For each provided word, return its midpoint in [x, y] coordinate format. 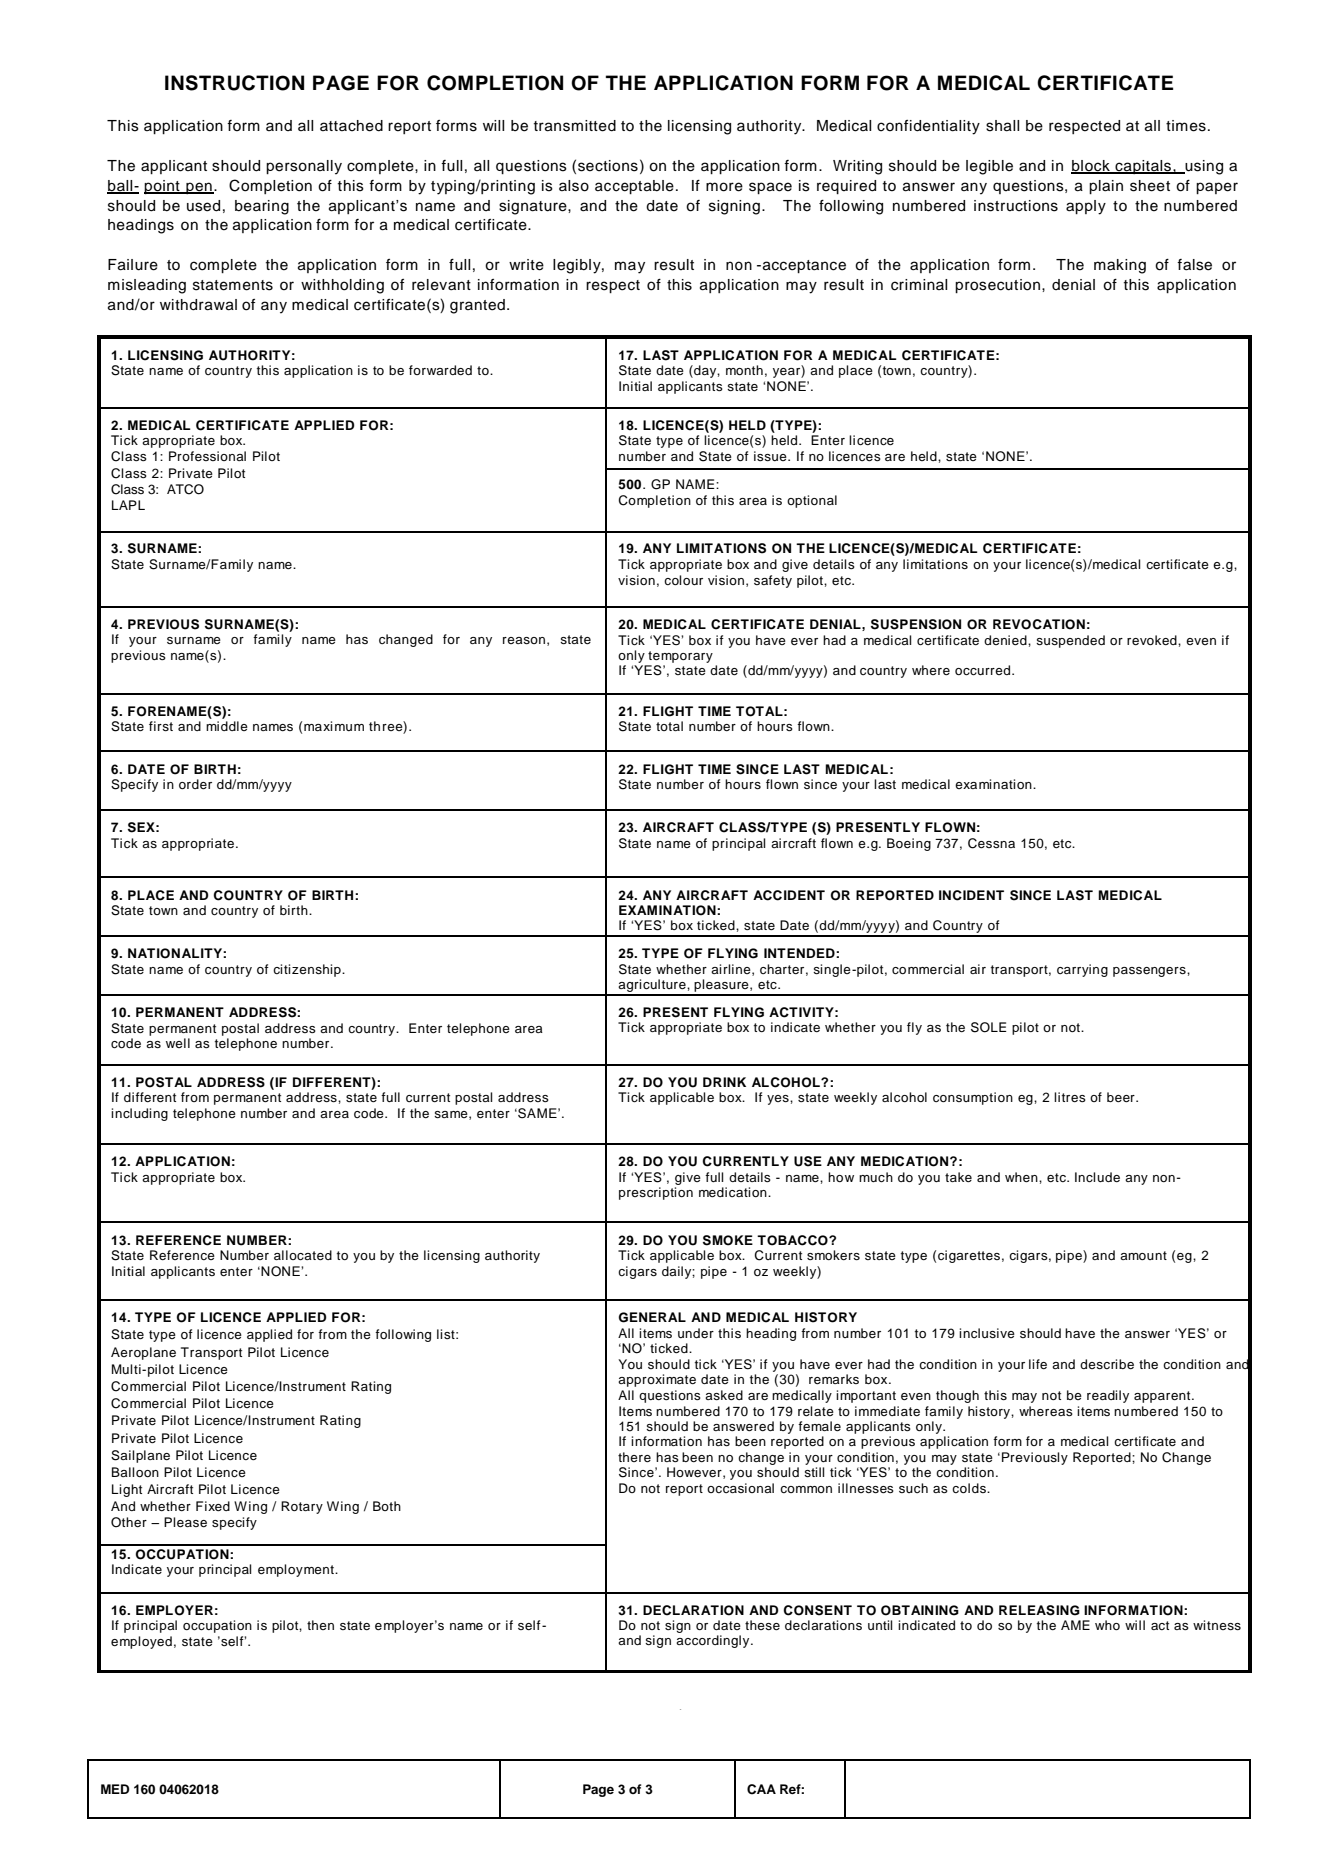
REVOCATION [1039, 624]
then [320, 1625]
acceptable [634, 187]
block [1091, 166]
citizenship [308, 970]
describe [1107, 1364]
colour [683, 580]
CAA [761, 1789]
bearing [262, 207]
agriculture [652, 987]
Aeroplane [143, 1353]
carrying [1082, 970]
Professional [207, 456]
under [696, 1333]
